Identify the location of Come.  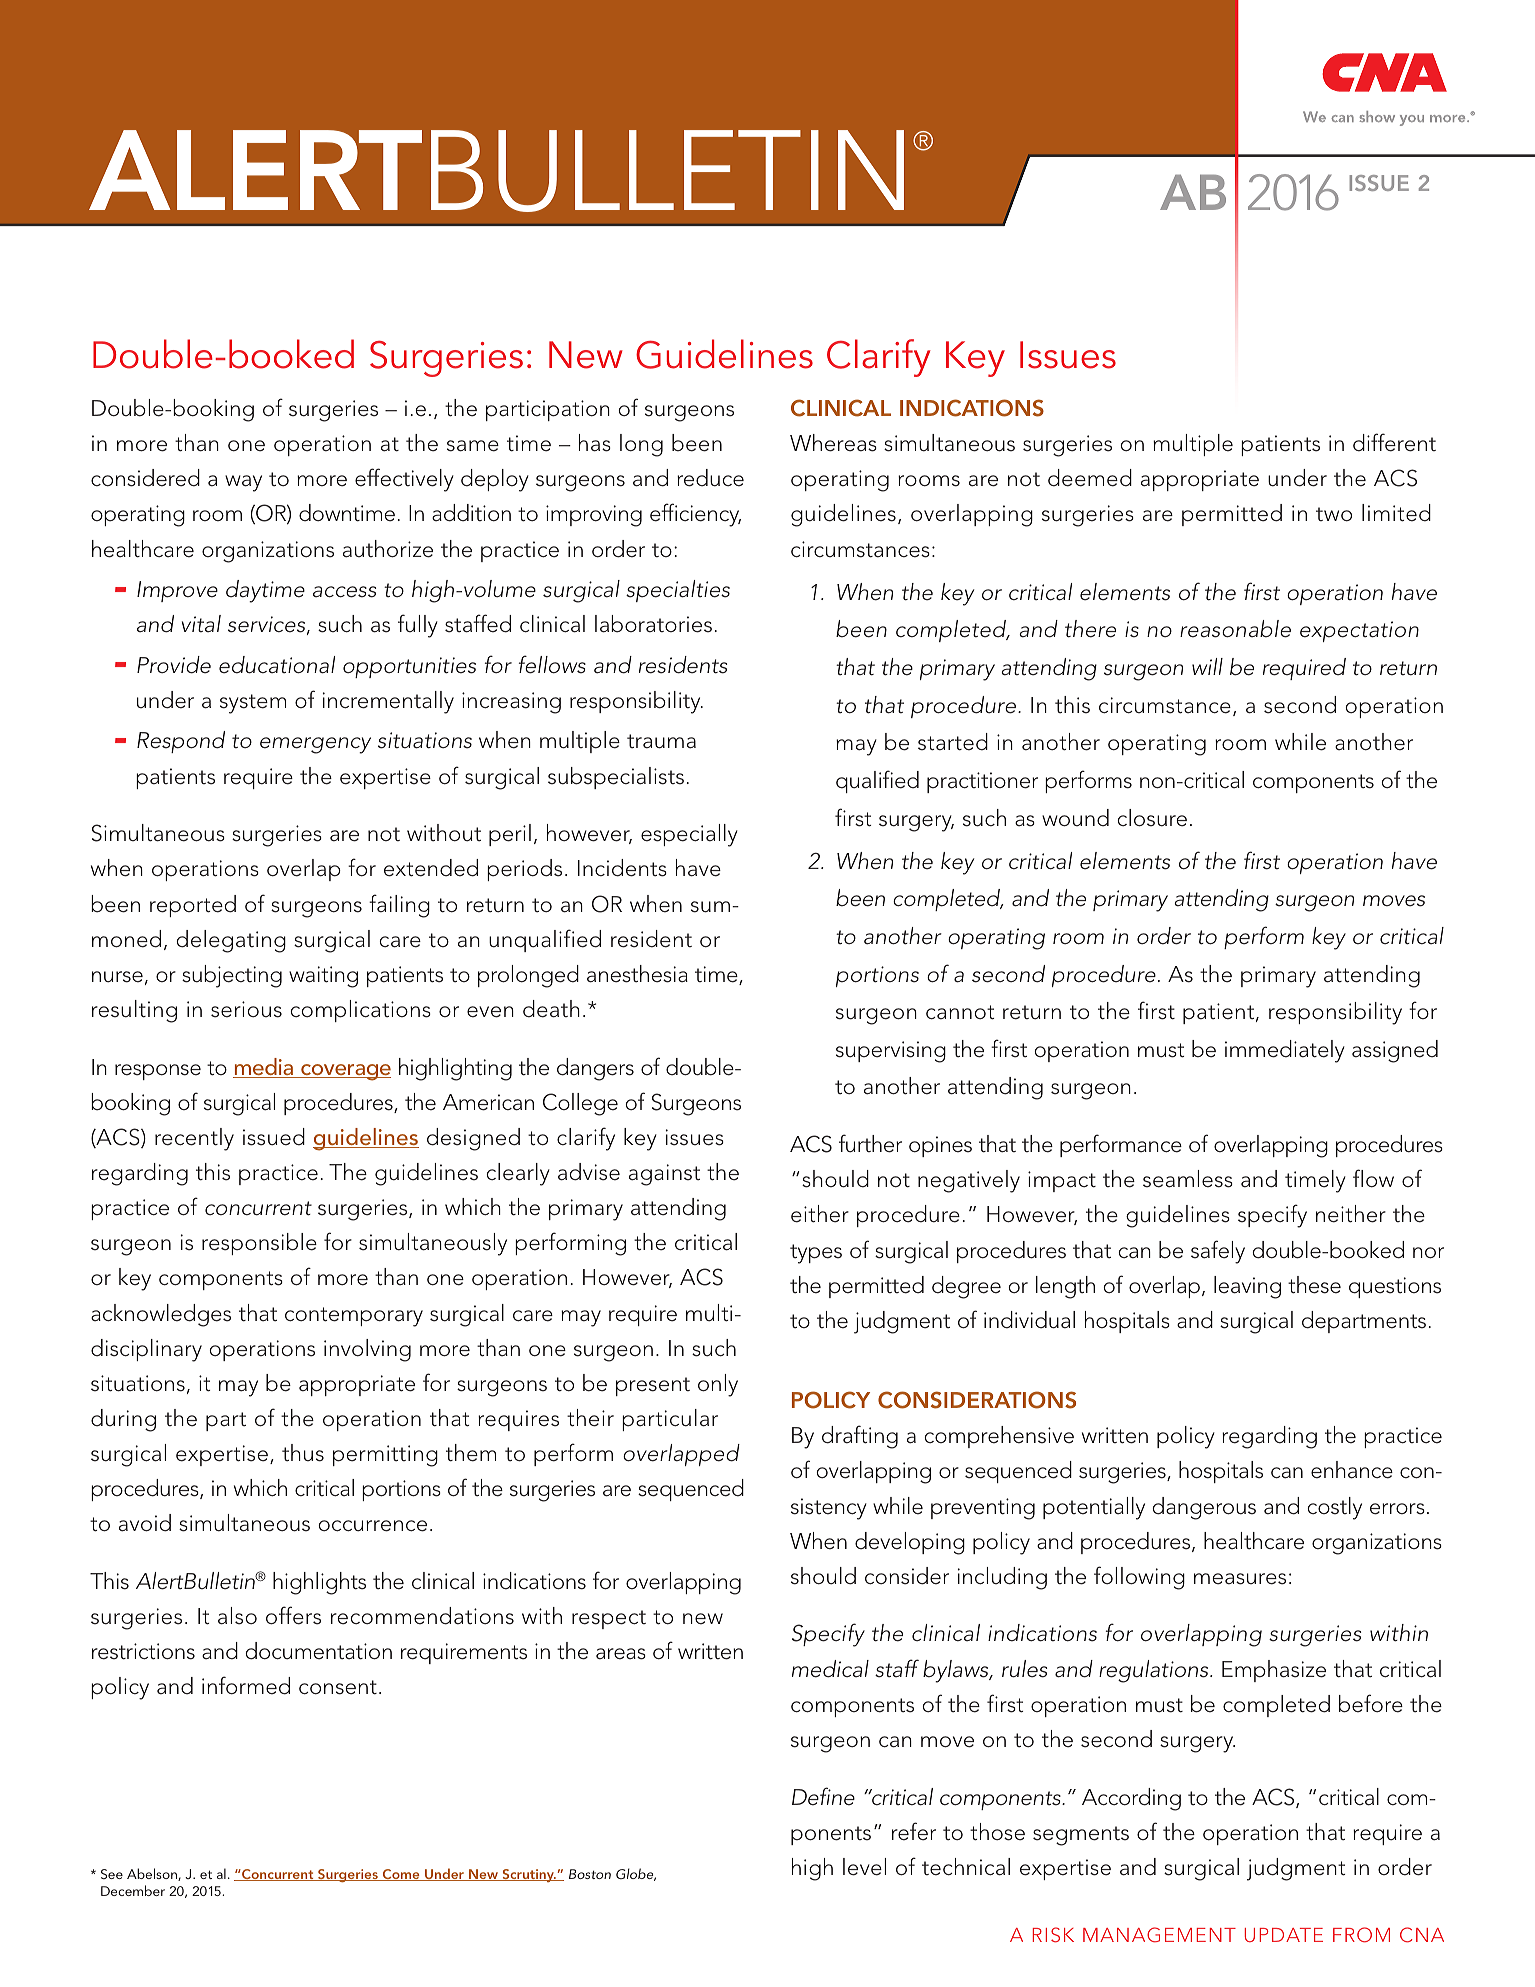
(401, 1875).
